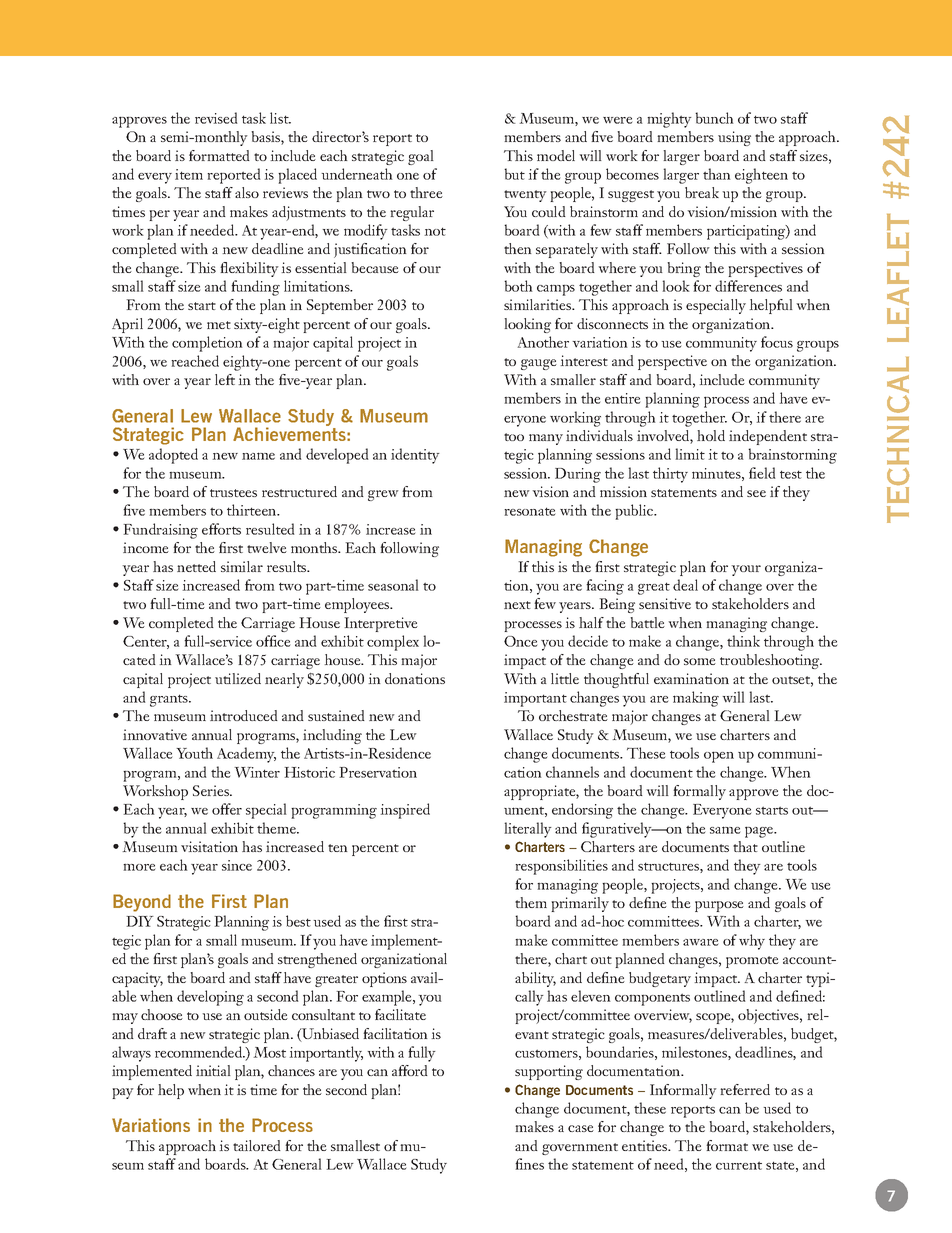  I want to click on tailored, so click(257, 1145).
